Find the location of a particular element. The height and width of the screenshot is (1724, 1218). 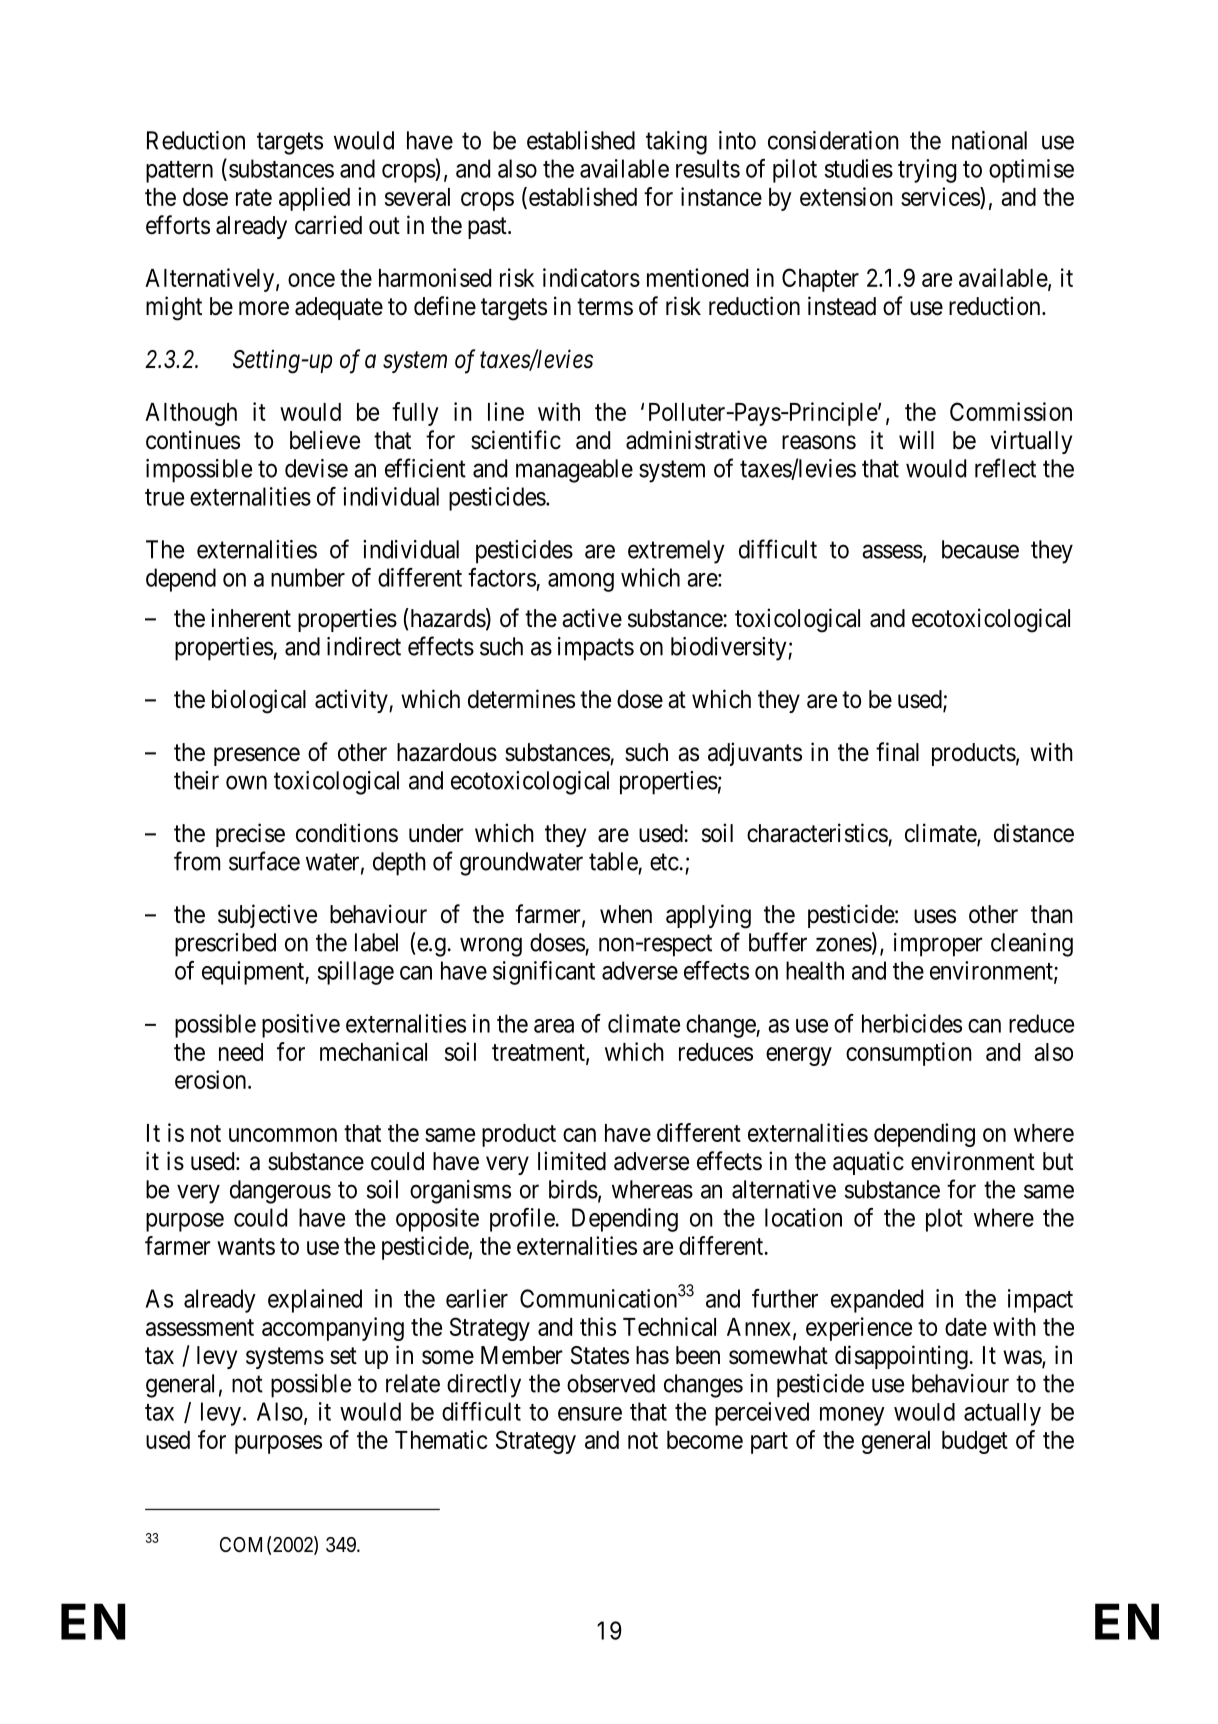

table is located at coordinates (613, 861).
